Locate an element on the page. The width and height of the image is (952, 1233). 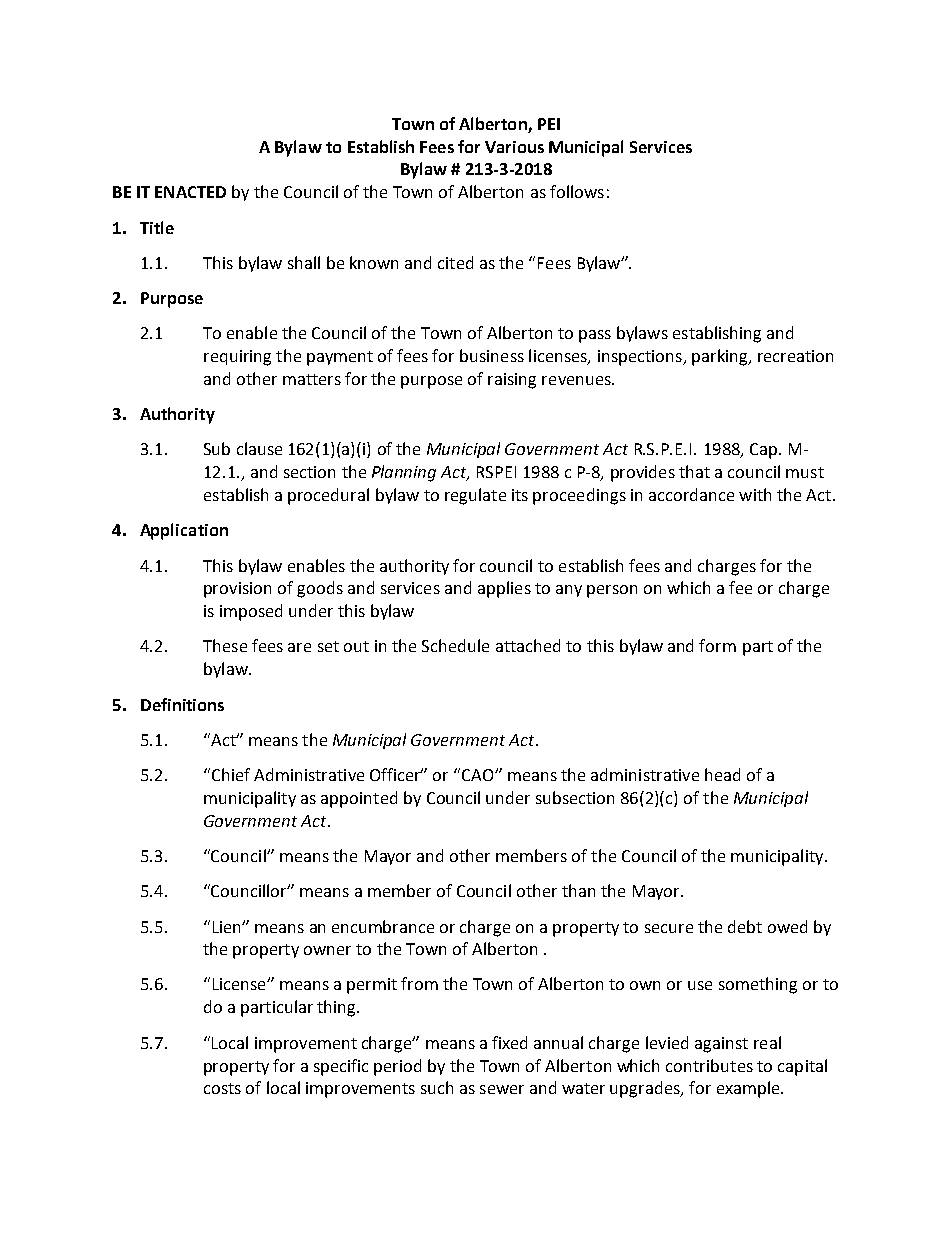
Chief is located at coordinates (229, 774).
